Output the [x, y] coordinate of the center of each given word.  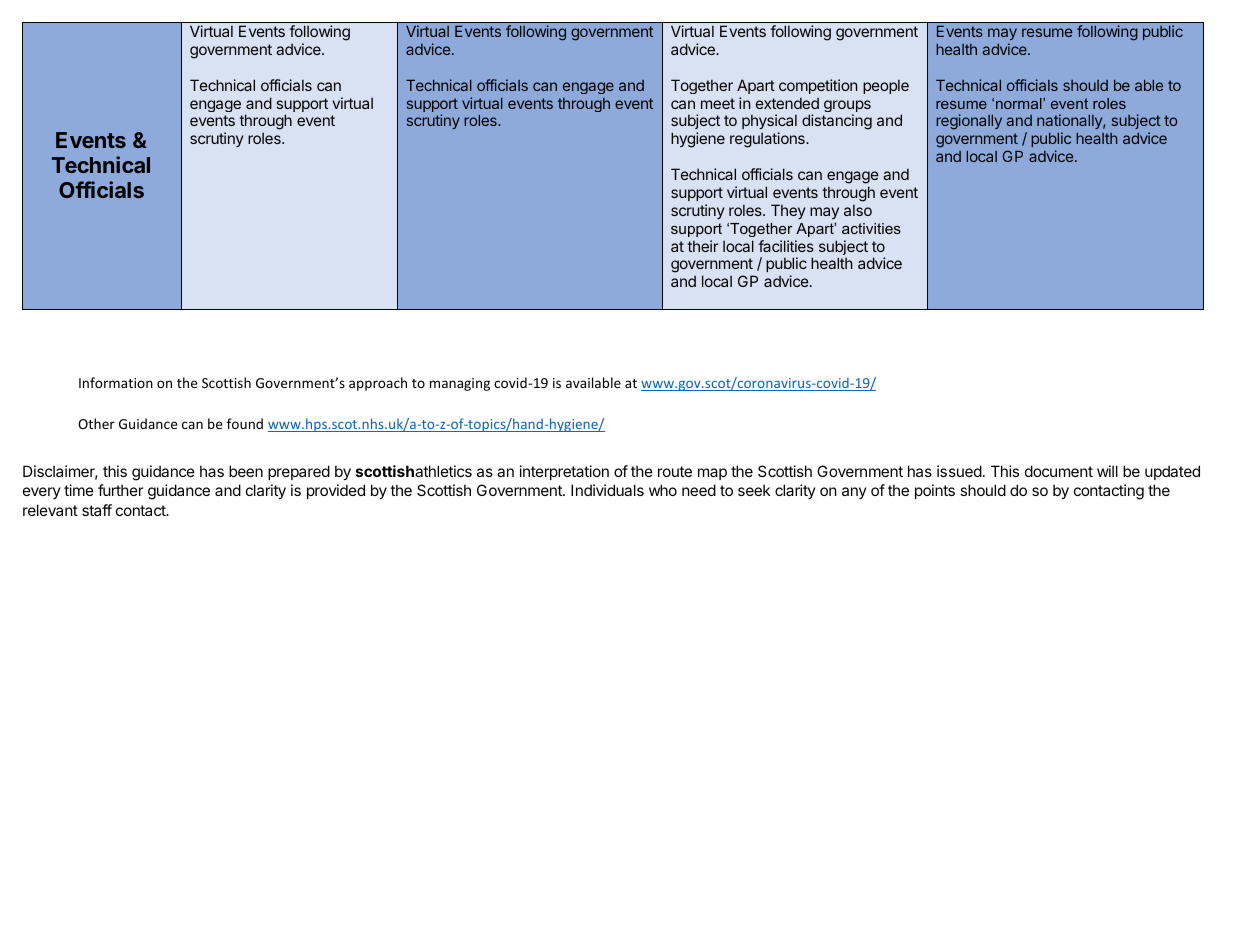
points [935, 491]
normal [1020, 103]
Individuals [607, 490]
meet [718, 103]
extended [787, 103]
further [120, 490]
